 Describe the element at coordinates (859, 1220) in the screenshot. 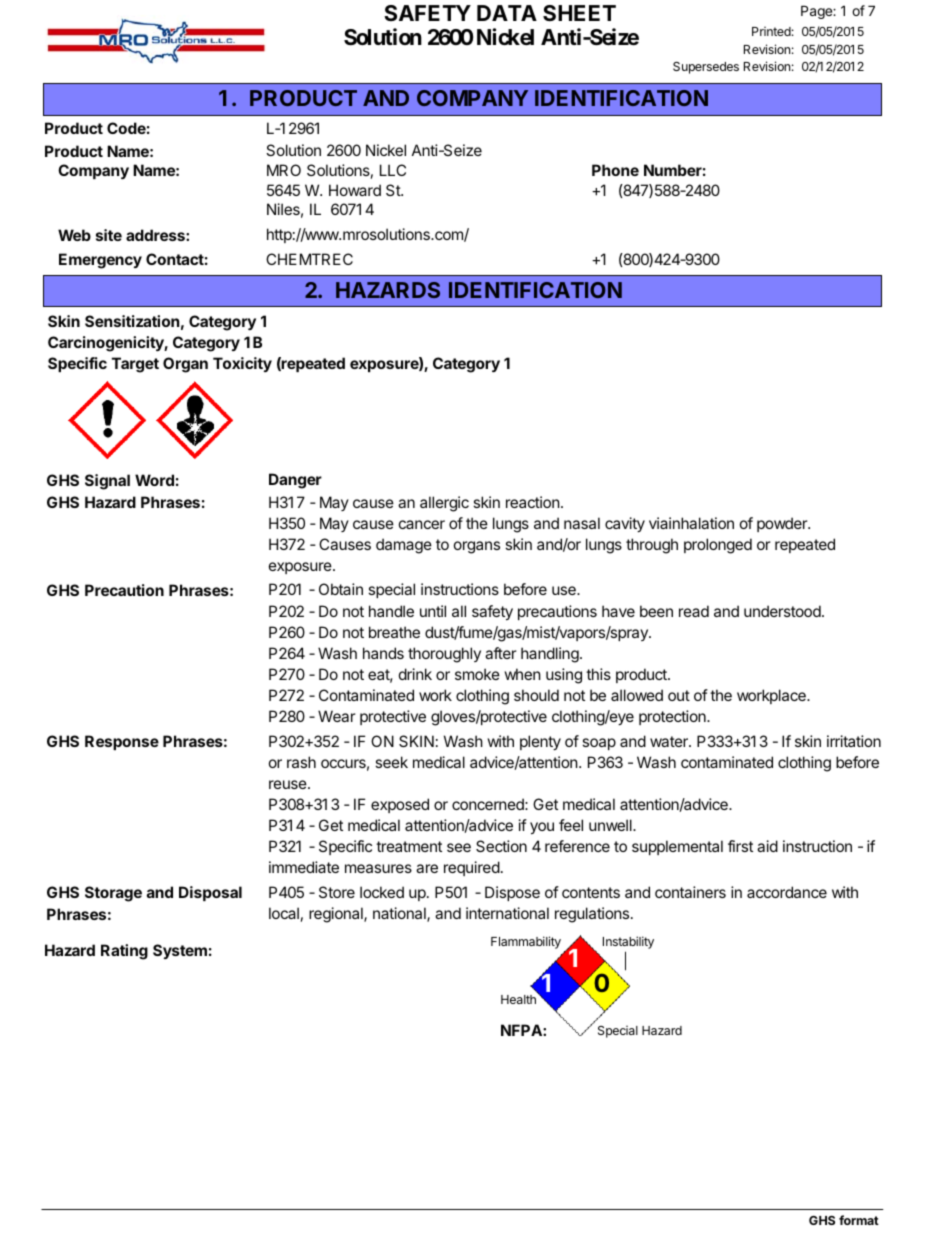

I see `format` at that location.
